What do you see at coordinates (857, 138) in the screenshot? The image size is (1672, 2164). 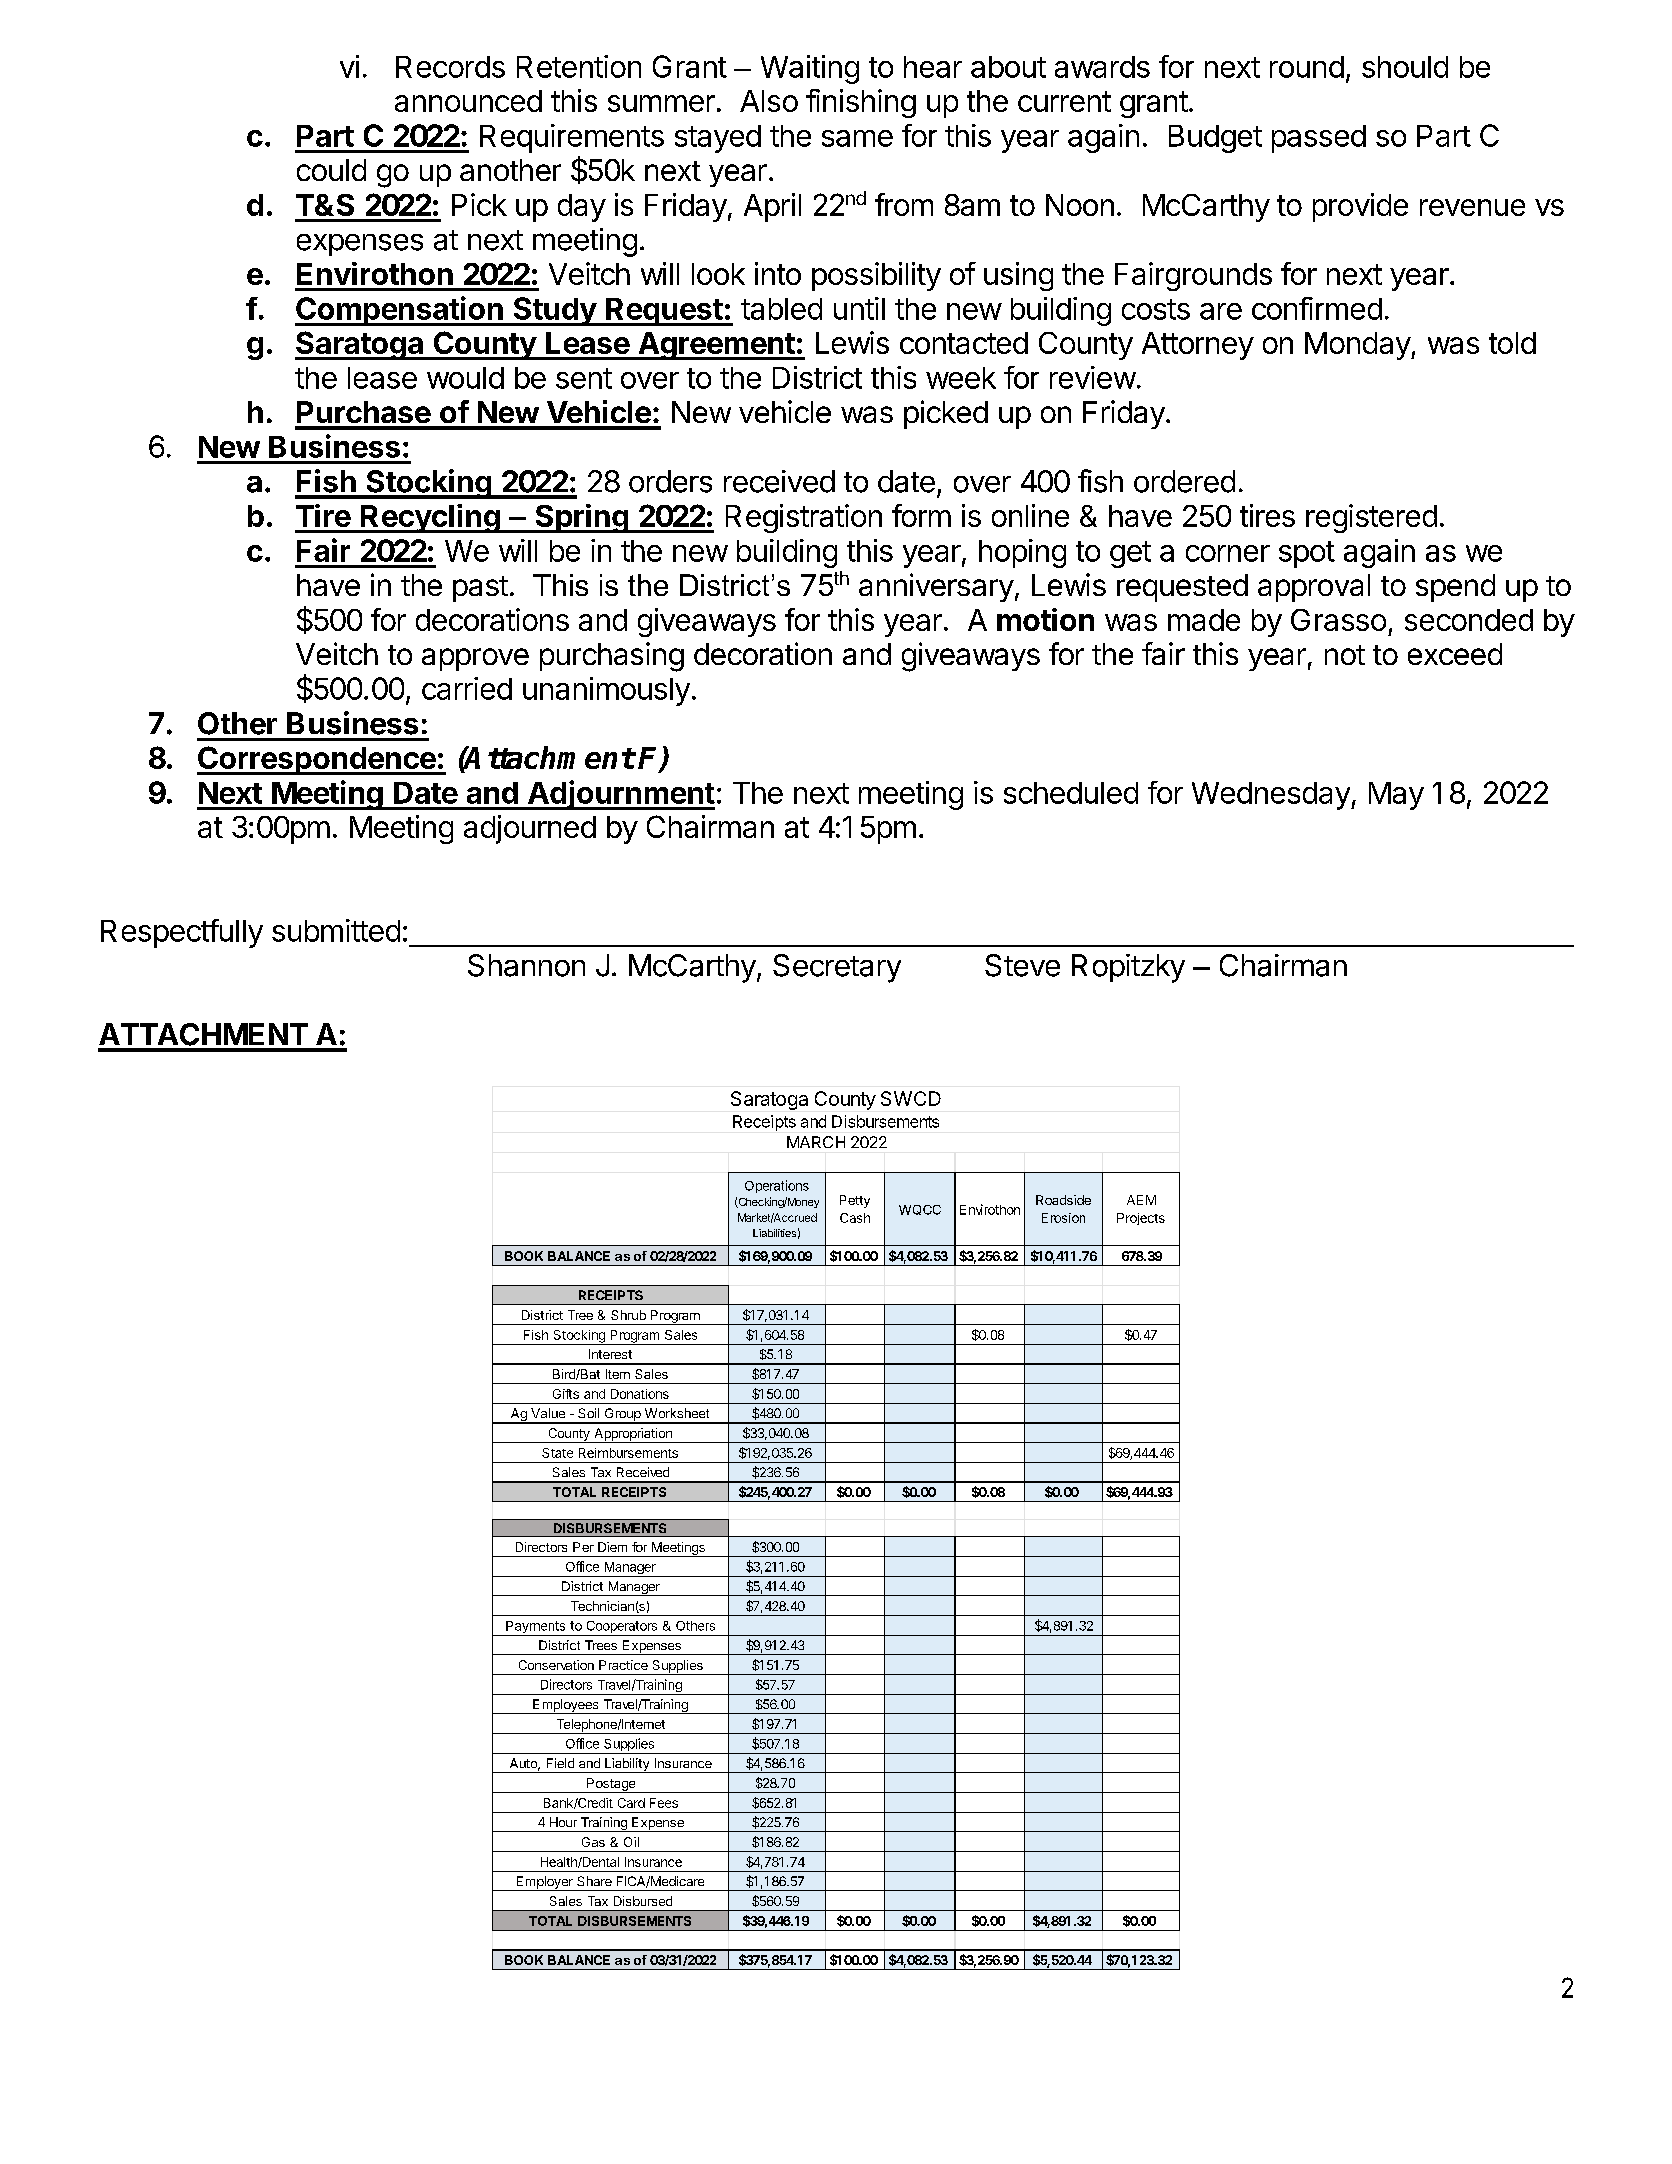 I see `same` at bounding box center [857, 138].
